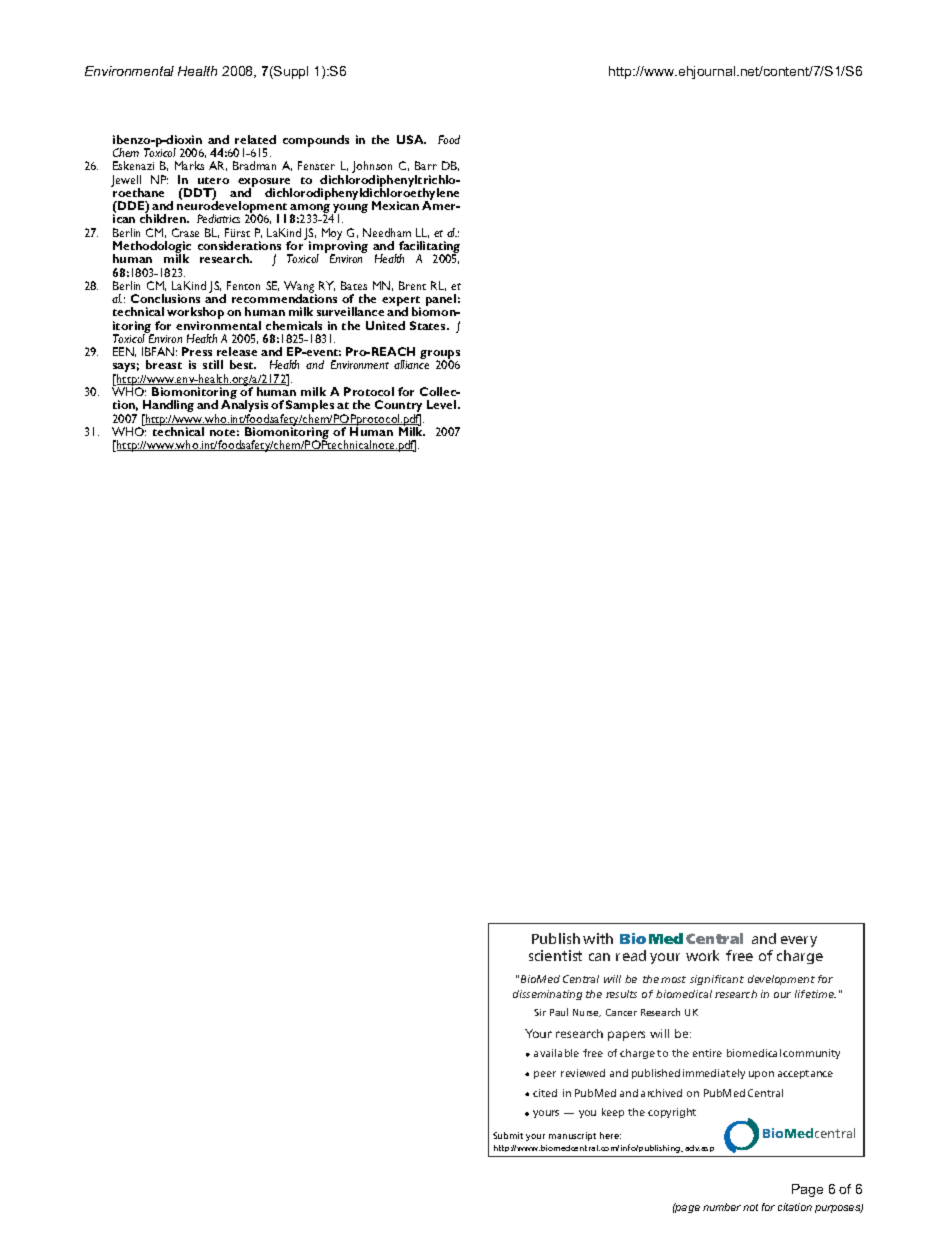 This screenshot has height=1237, width=952. I want to click on scientist, so click(555, 955).
